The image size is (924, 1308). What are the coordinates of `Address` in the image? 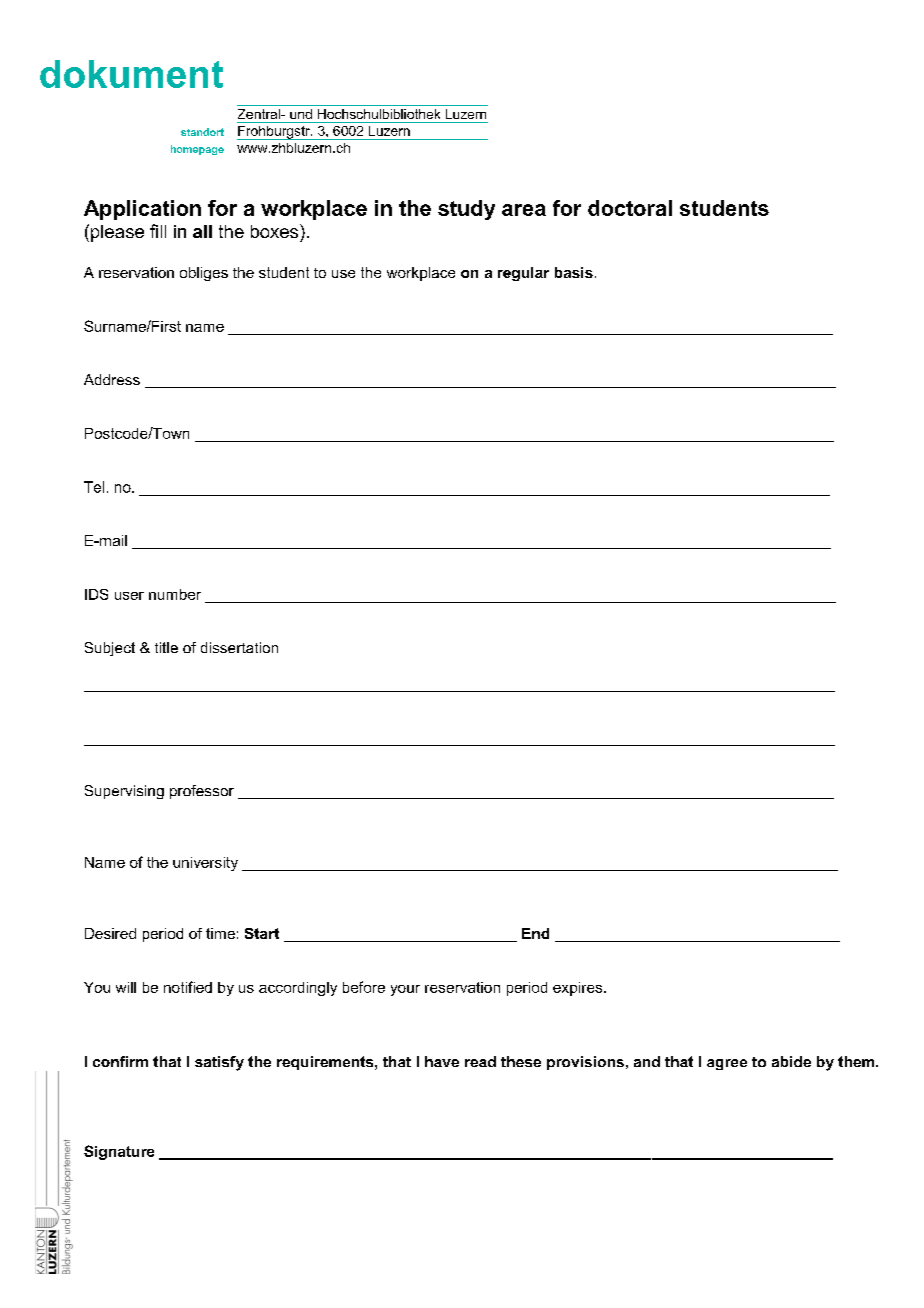 It's located at (112, 379).
